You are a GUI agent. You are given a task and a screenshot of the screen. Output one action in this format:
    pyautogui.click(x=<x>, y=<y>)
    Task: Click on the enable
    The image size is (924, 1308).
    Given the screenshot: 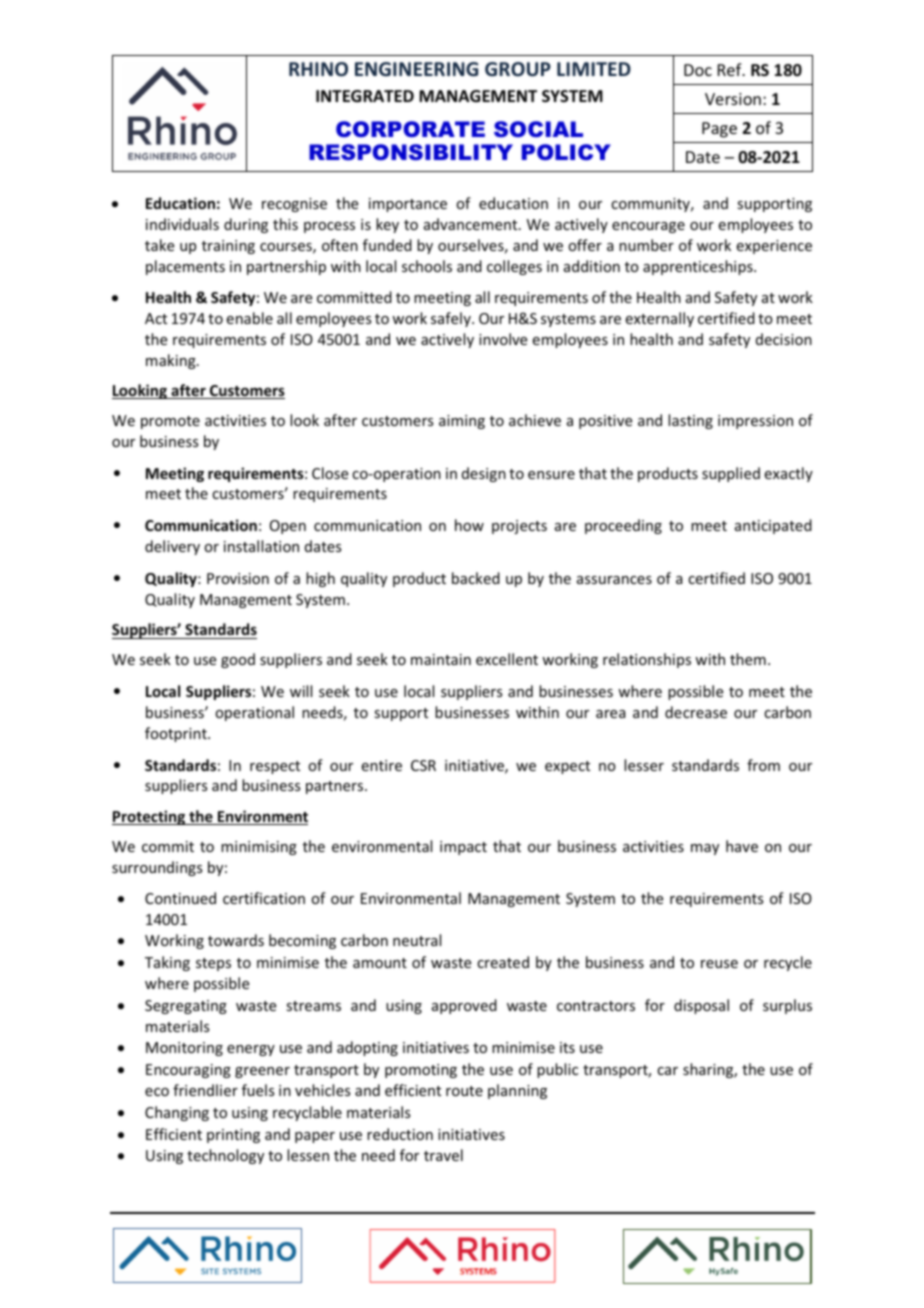 What is the action you would take?
    pyautogui.click(x=250, y=318)
